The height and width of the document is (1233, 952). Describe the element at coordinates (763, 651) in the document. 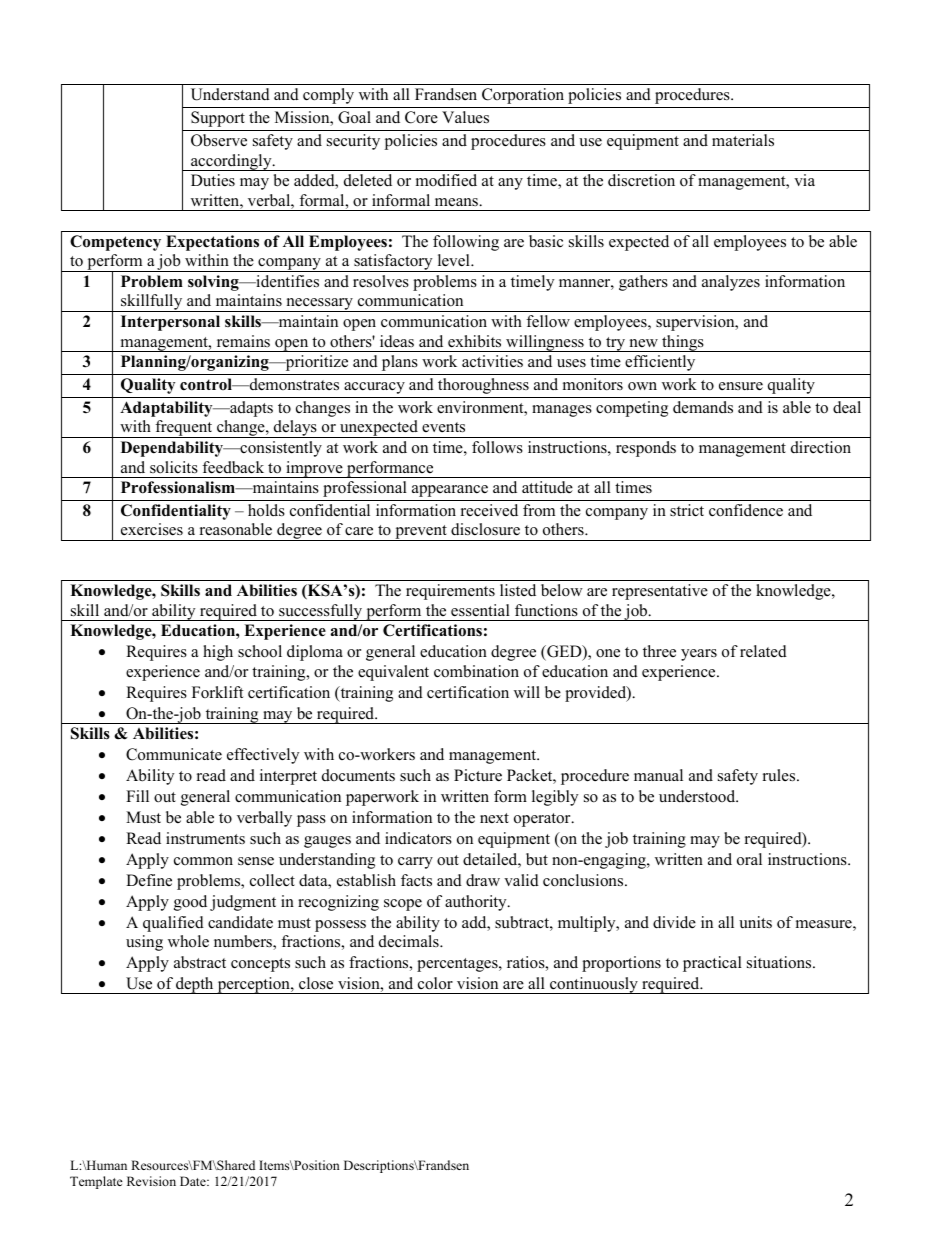

I see `related` at that location.
